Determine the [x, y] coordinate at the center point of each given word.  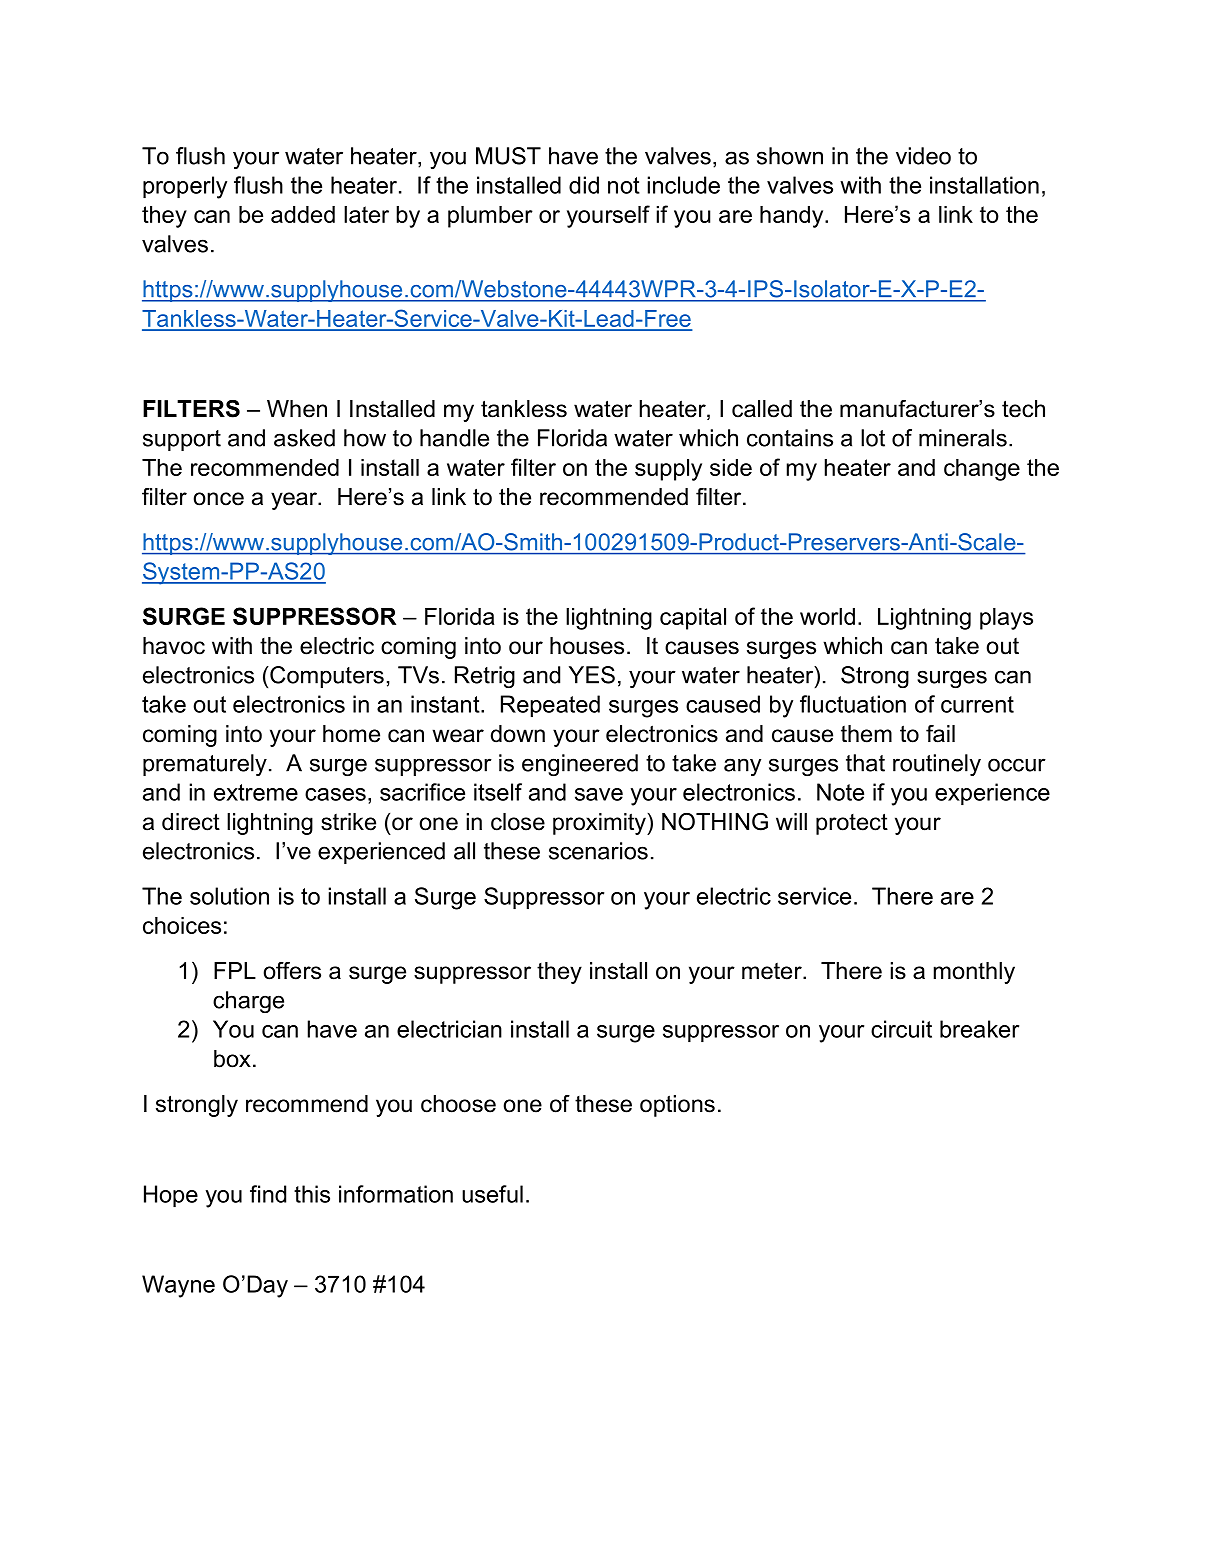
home [351, 734]
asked [304, 438]
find [268, 1194]
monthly [974, 973]
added [303, 214]
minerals [963, 438]
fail [940, 734]
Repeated [550, 706]
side [731, 467]
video [923, 156]
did [584, 185]
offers [292, 971]
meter [773, 971]
